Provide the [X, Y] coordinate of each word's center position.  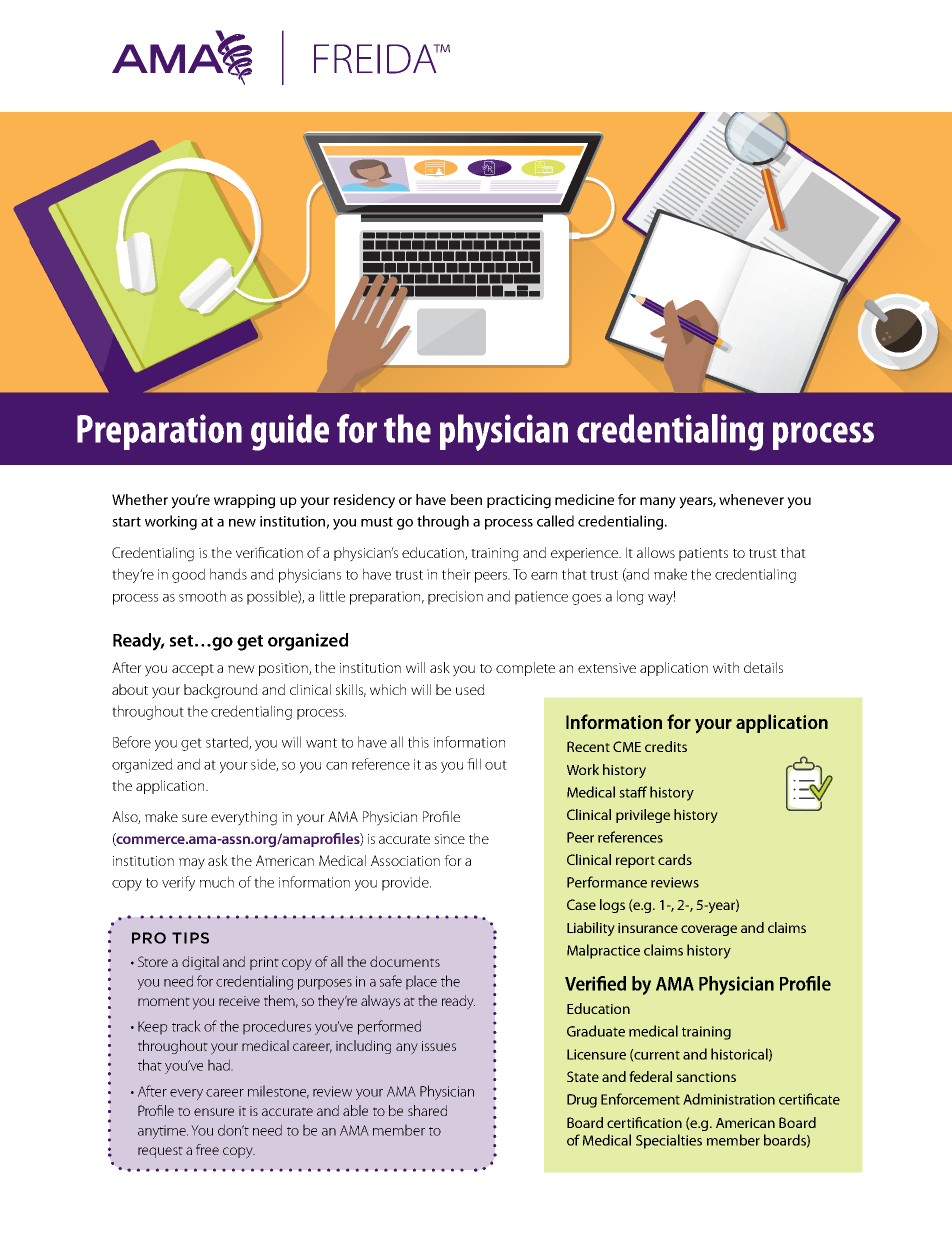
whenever [751, 499]
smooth [202, 596]
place [421, 982]
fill [474, 764]
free [207, 1149]
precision [455, 598]
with [726, 667]
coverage [709, 930]
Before [132, 742]
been [466, 499]
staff [633, 792]
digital [200, 963]
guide [290, 432]
